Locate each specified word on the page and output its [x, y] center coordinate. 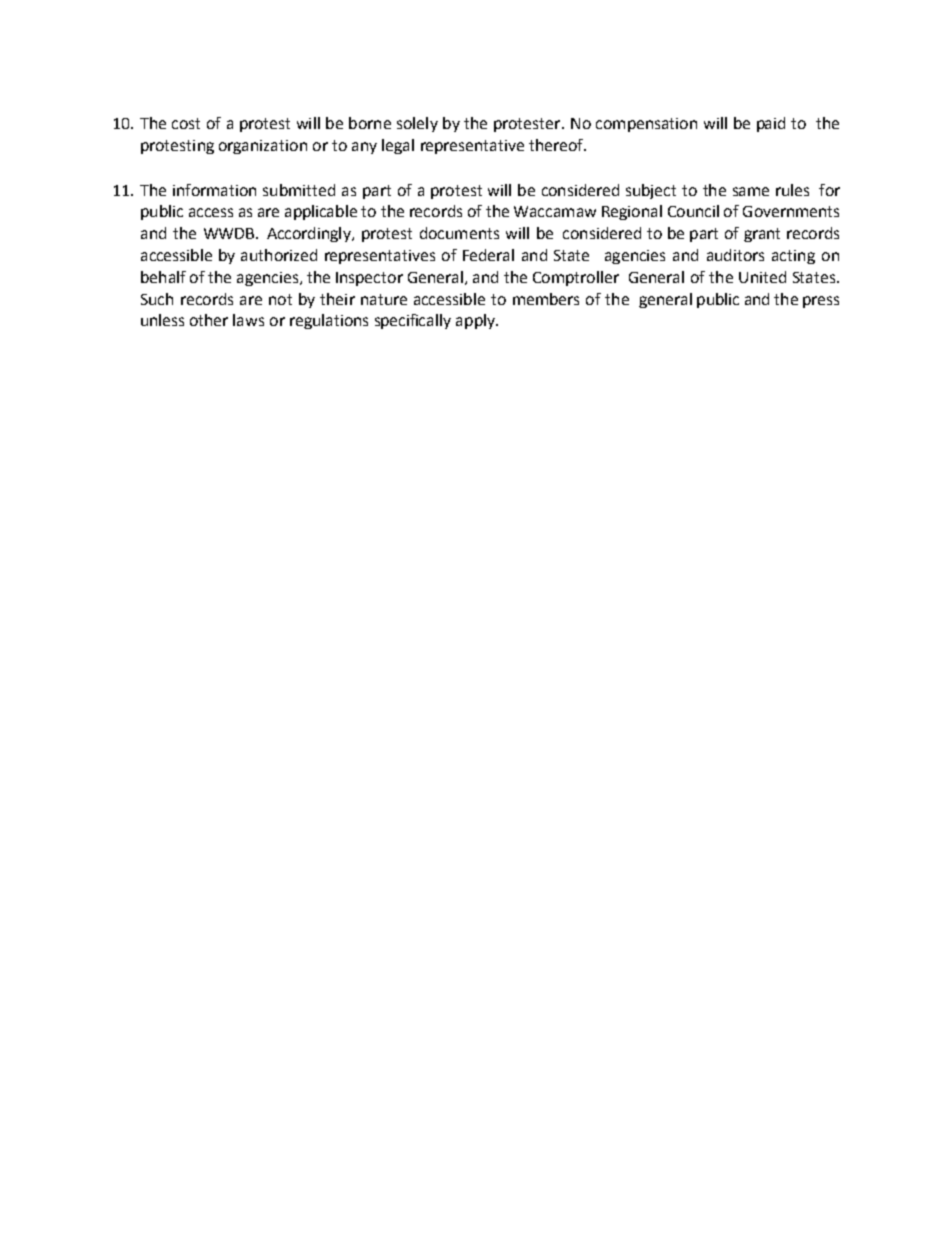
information [214, 190]
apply [476, 321]
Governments [791, 211]
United [762, 277]
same [751, 191]
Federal [488, 255]
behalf [163, 277]
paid [771, 124]
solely [417, 124]
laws [248, 320]
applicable [321, 212]
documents [459, 233]
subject [651, 191]
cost [186, 123]
